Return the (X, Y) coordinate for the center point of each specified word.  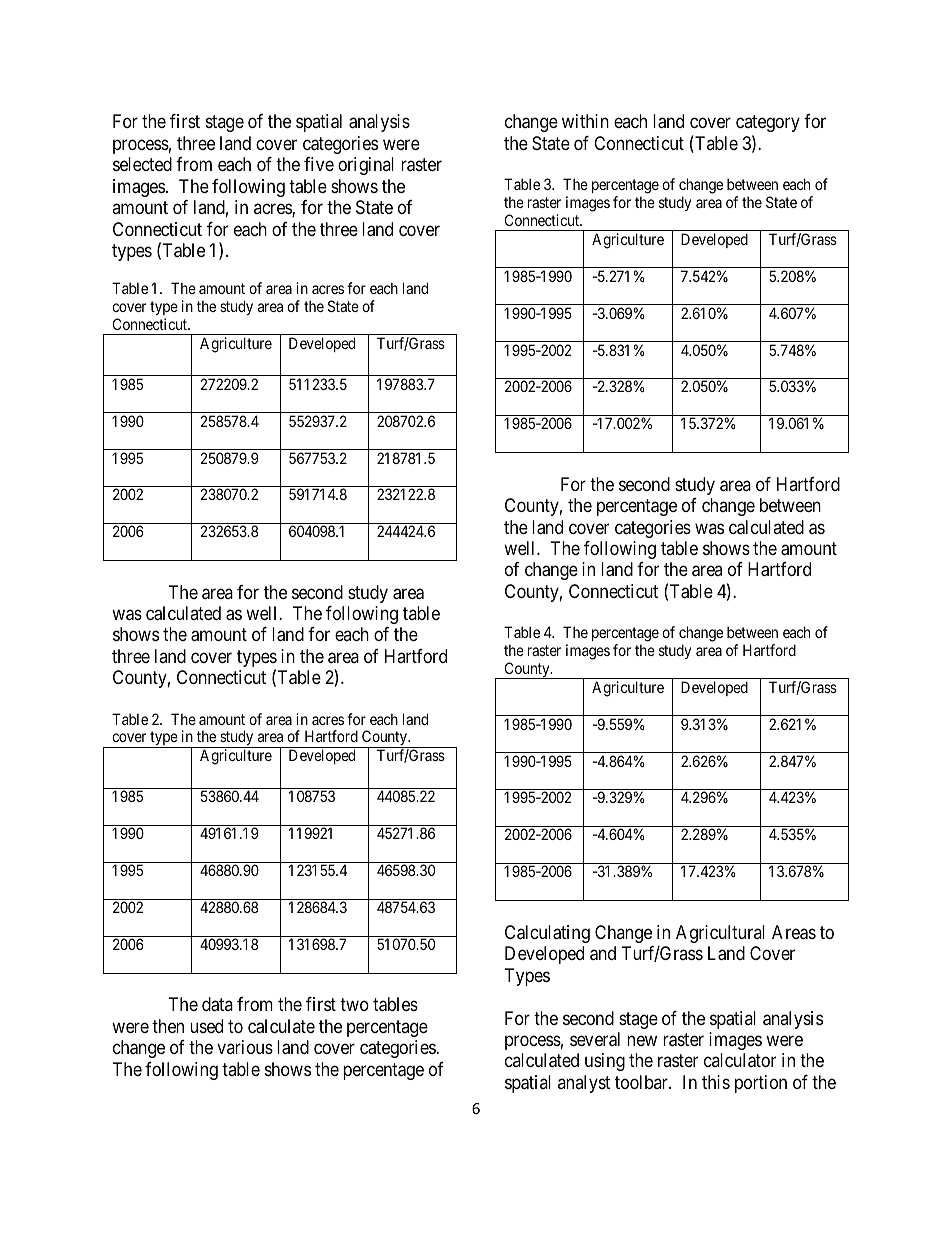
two (354, 1004)
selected (142, 164)
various (245, 1047)
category (768, 124)
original (366, 166)
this (716, 1082)
